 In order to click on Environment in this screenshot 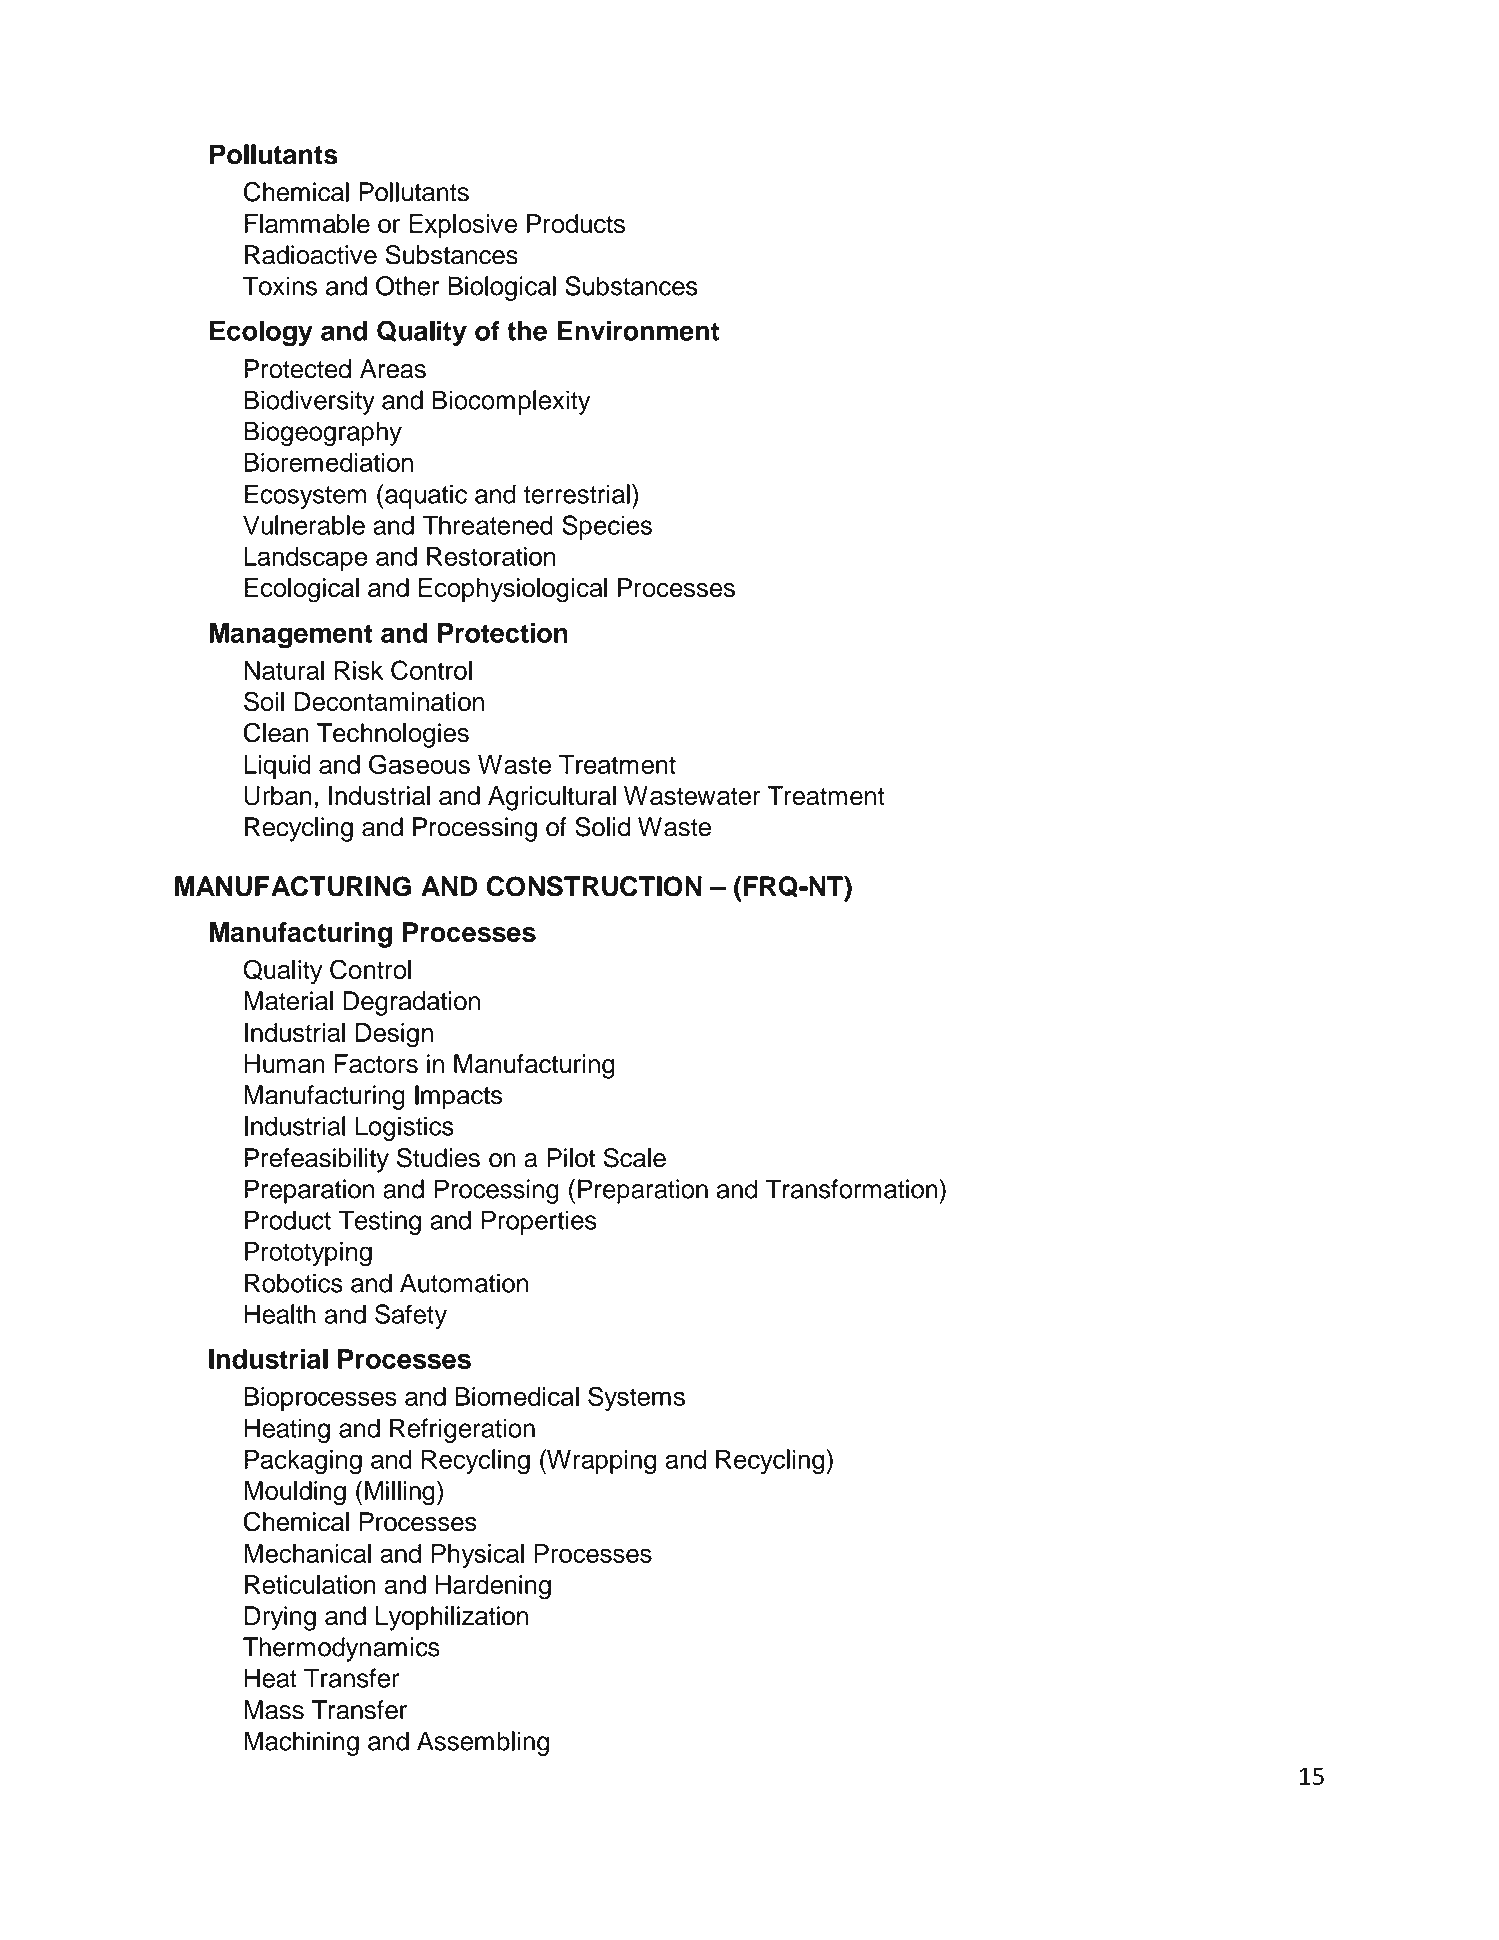, I will do `click(638, 330)`.
